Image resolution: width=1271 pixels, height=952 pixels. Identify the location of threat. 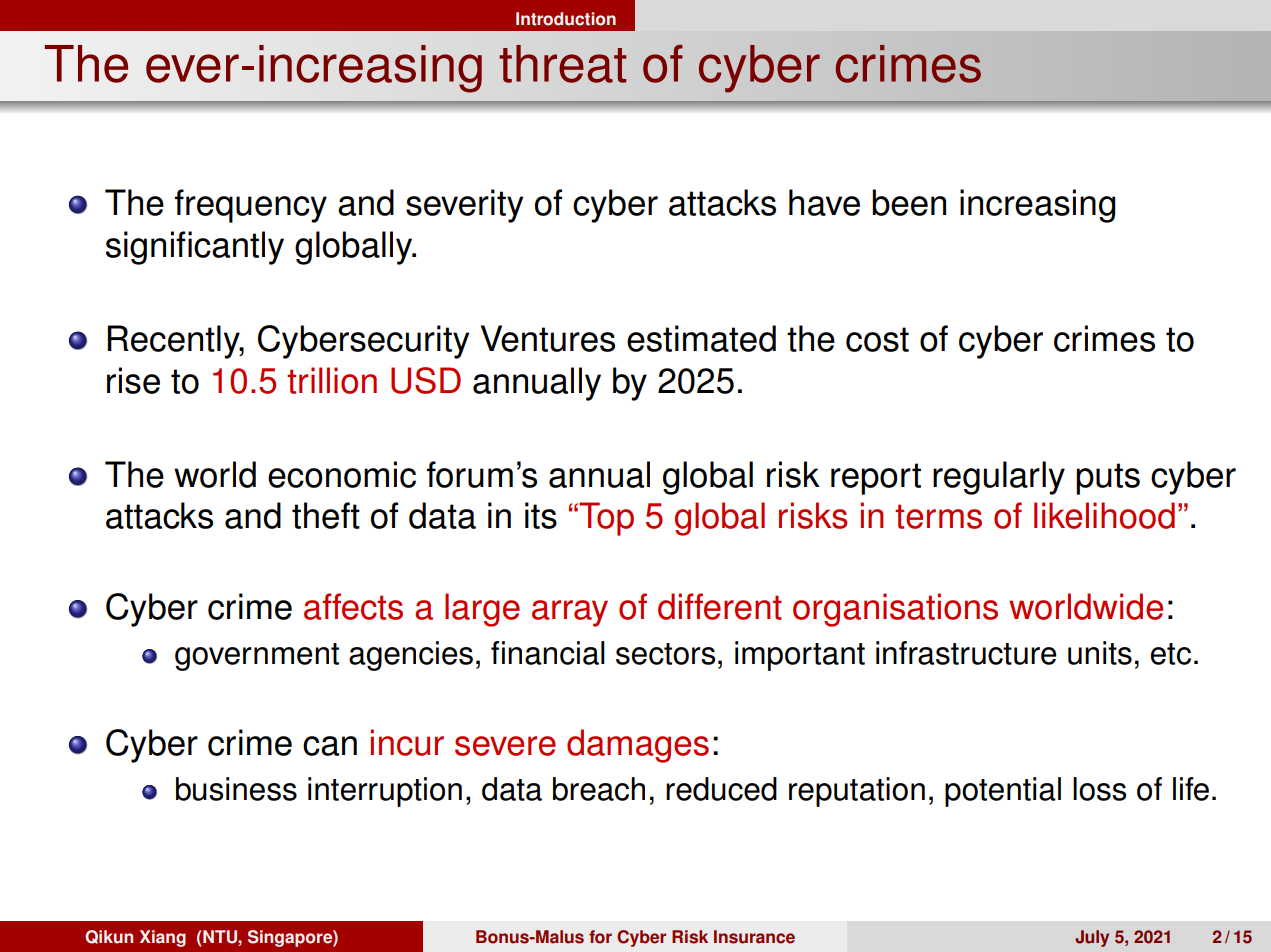
(563, 64).
